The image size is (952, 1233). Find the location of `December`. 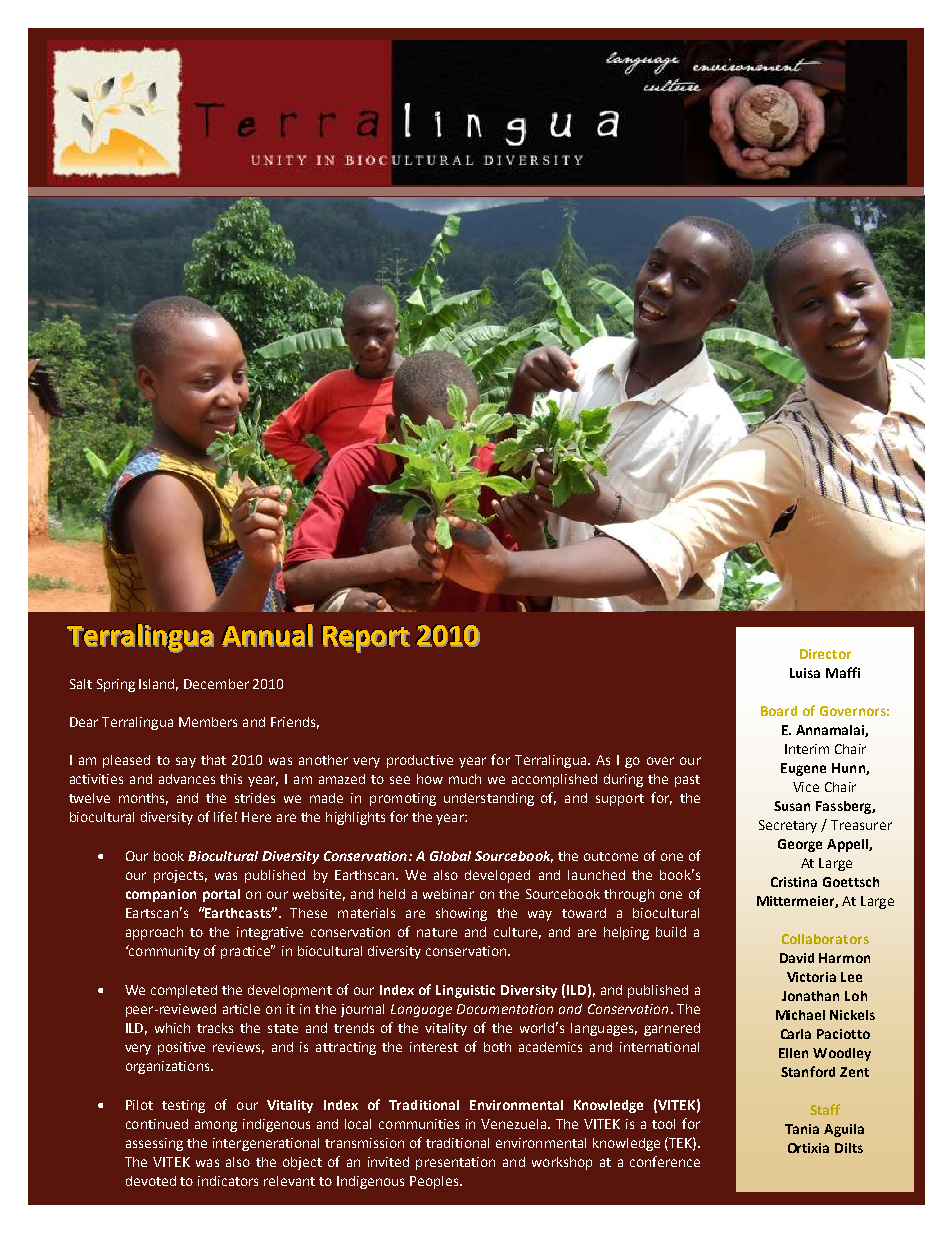

December is located at coordinates (216, 684).
